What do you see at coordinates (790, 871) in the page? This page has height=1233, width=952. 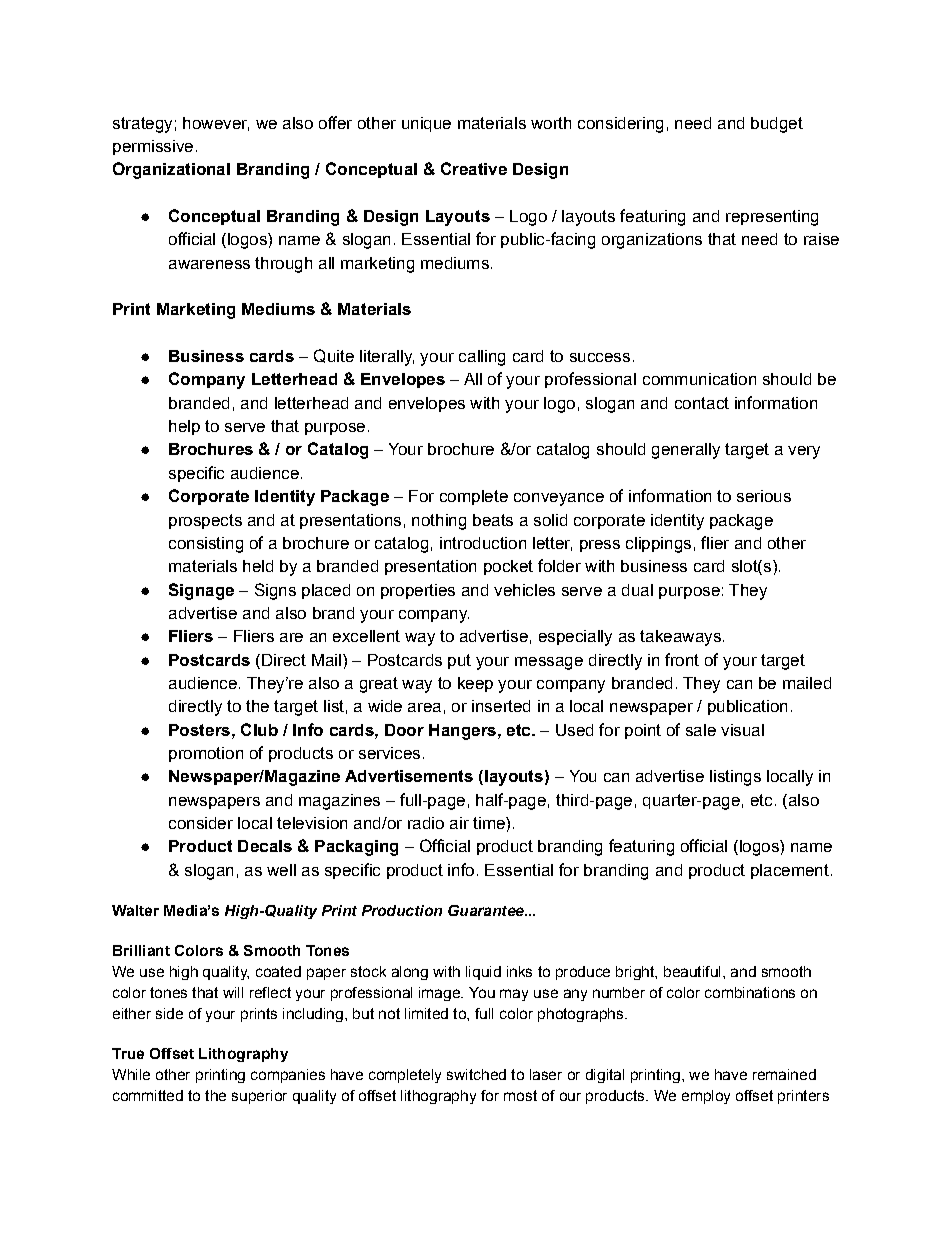 I see `placement` at bounding box center [790, 871].
